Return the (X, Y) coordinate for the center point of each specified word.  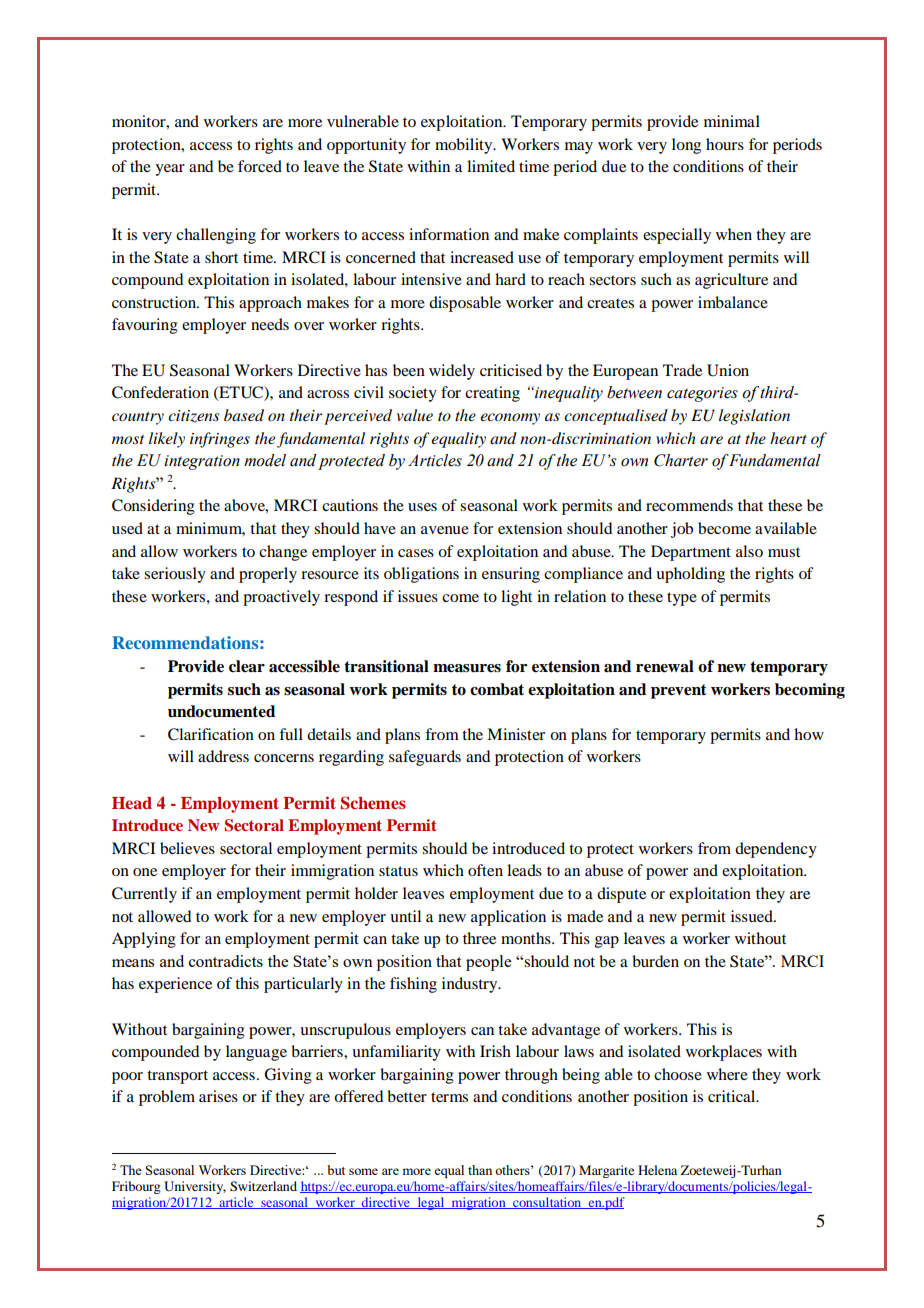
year (170, 170)
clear (247, 666)
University (195, 1187)
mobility (465, 146)
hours (725, 144)
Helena (657, 1170)
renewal (665, 666)
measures (467, 668)
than (480, 1170)
